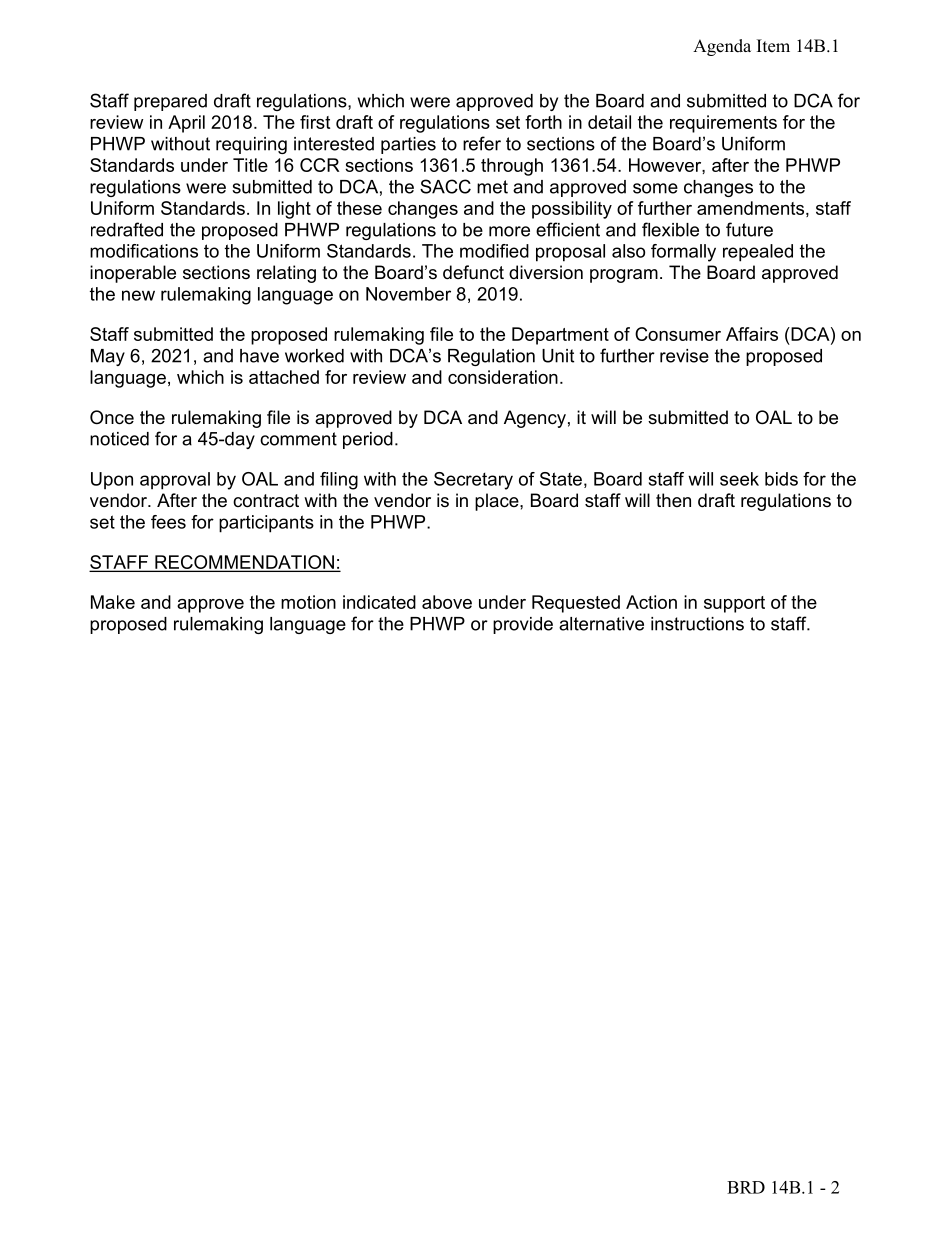  What do you see at coordinates (482, 143) in the screenshot?
I see `refer` at bounding box center [482, 143].
